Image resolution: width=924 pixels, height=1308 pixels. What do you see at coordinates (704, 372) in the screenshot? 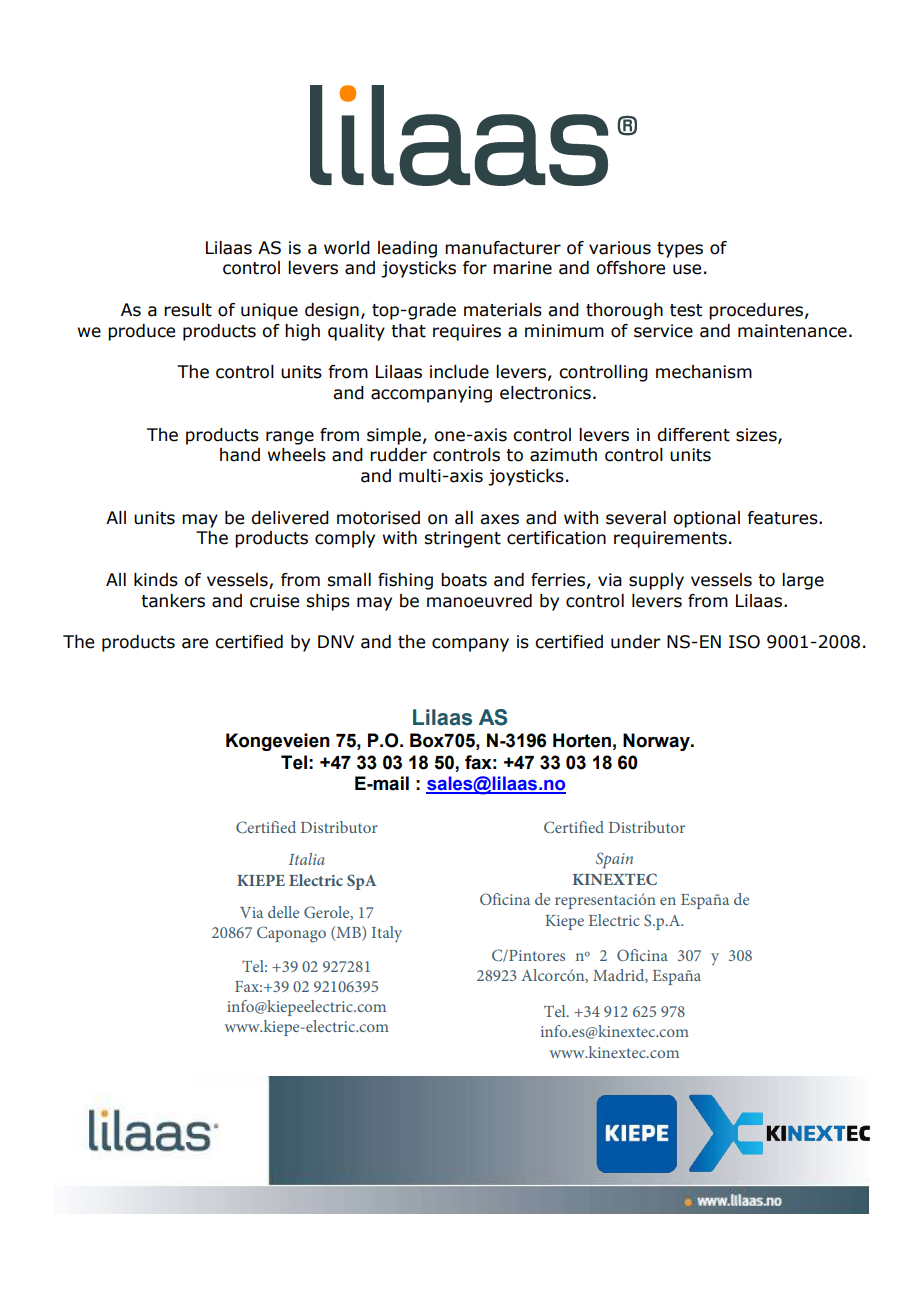
I see `mechanism` at bounding box center [704, 372].
